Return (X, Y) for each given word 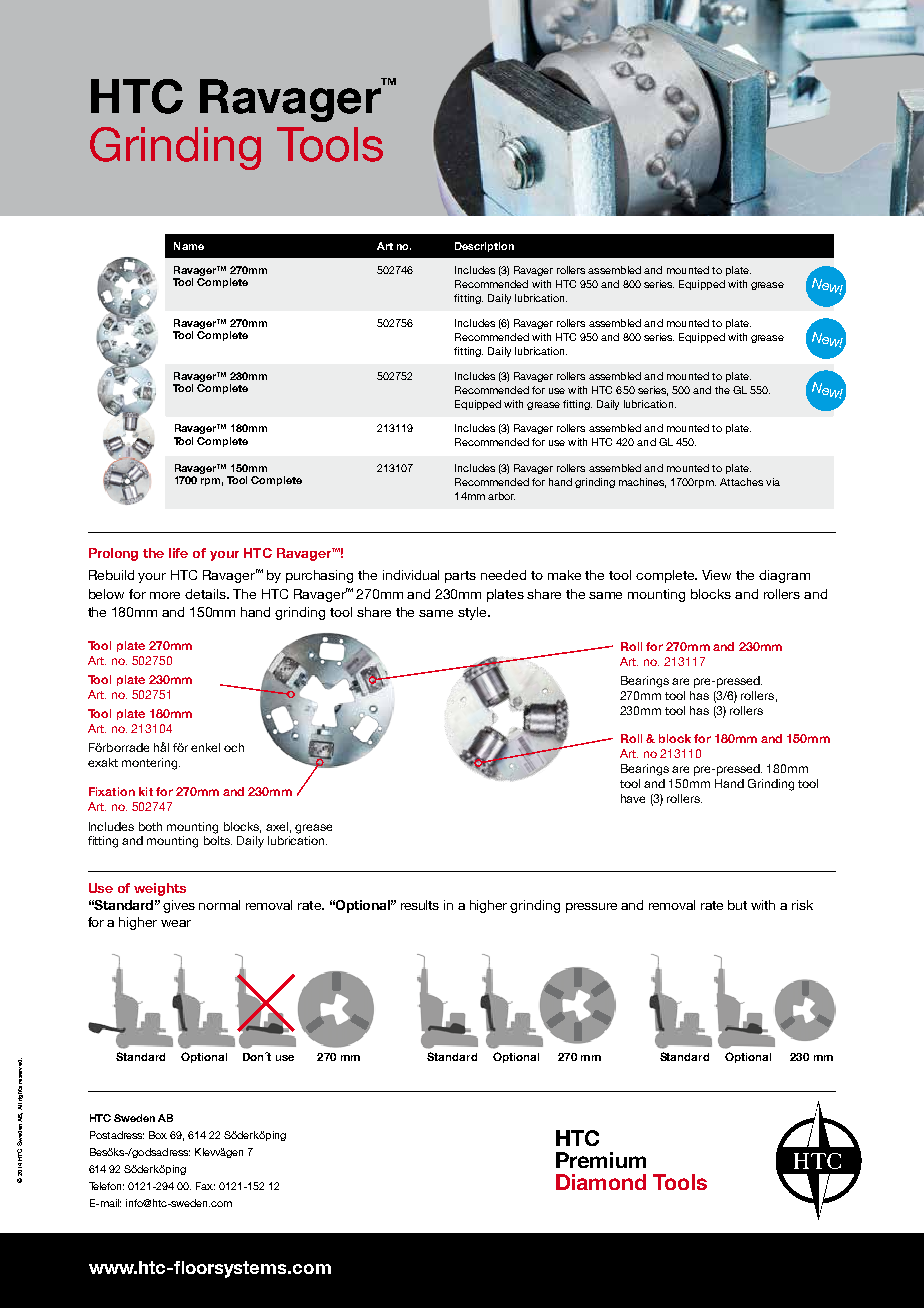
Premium (601, 1160)
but (737, 905)
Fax (205, 1186)
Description (484, 247)
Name (189, 246)
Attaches (741, 482)
